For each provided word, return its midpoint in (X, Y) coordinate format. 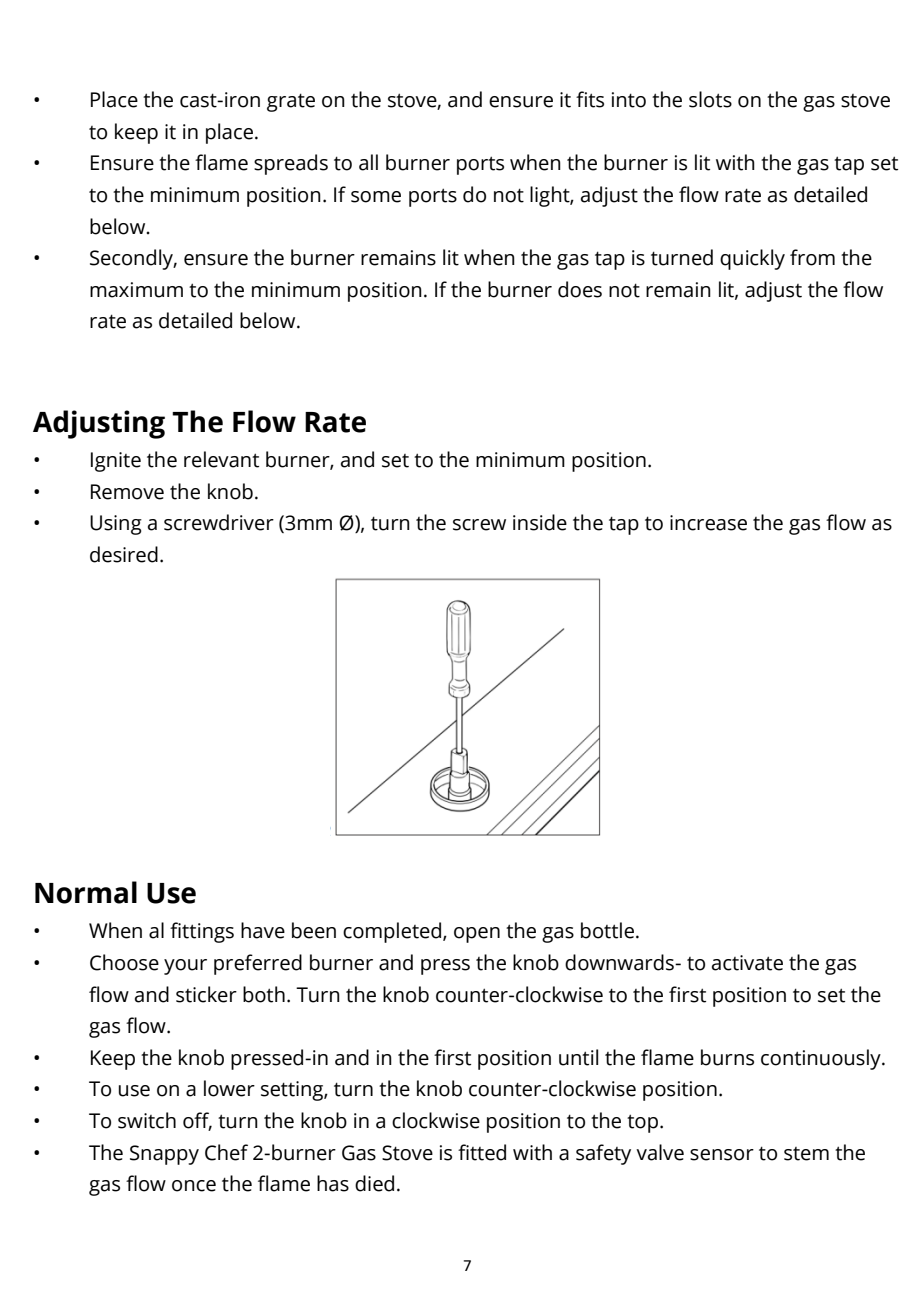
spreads (291, 164)
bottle (607, 930)
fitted (482, 1152)
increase (708, 523)
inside (540, 522)
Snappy (164, 1155)
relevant (221, 459)
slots (710, 99)
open (477, 935)
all (368, 162)
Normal (86, 892)
